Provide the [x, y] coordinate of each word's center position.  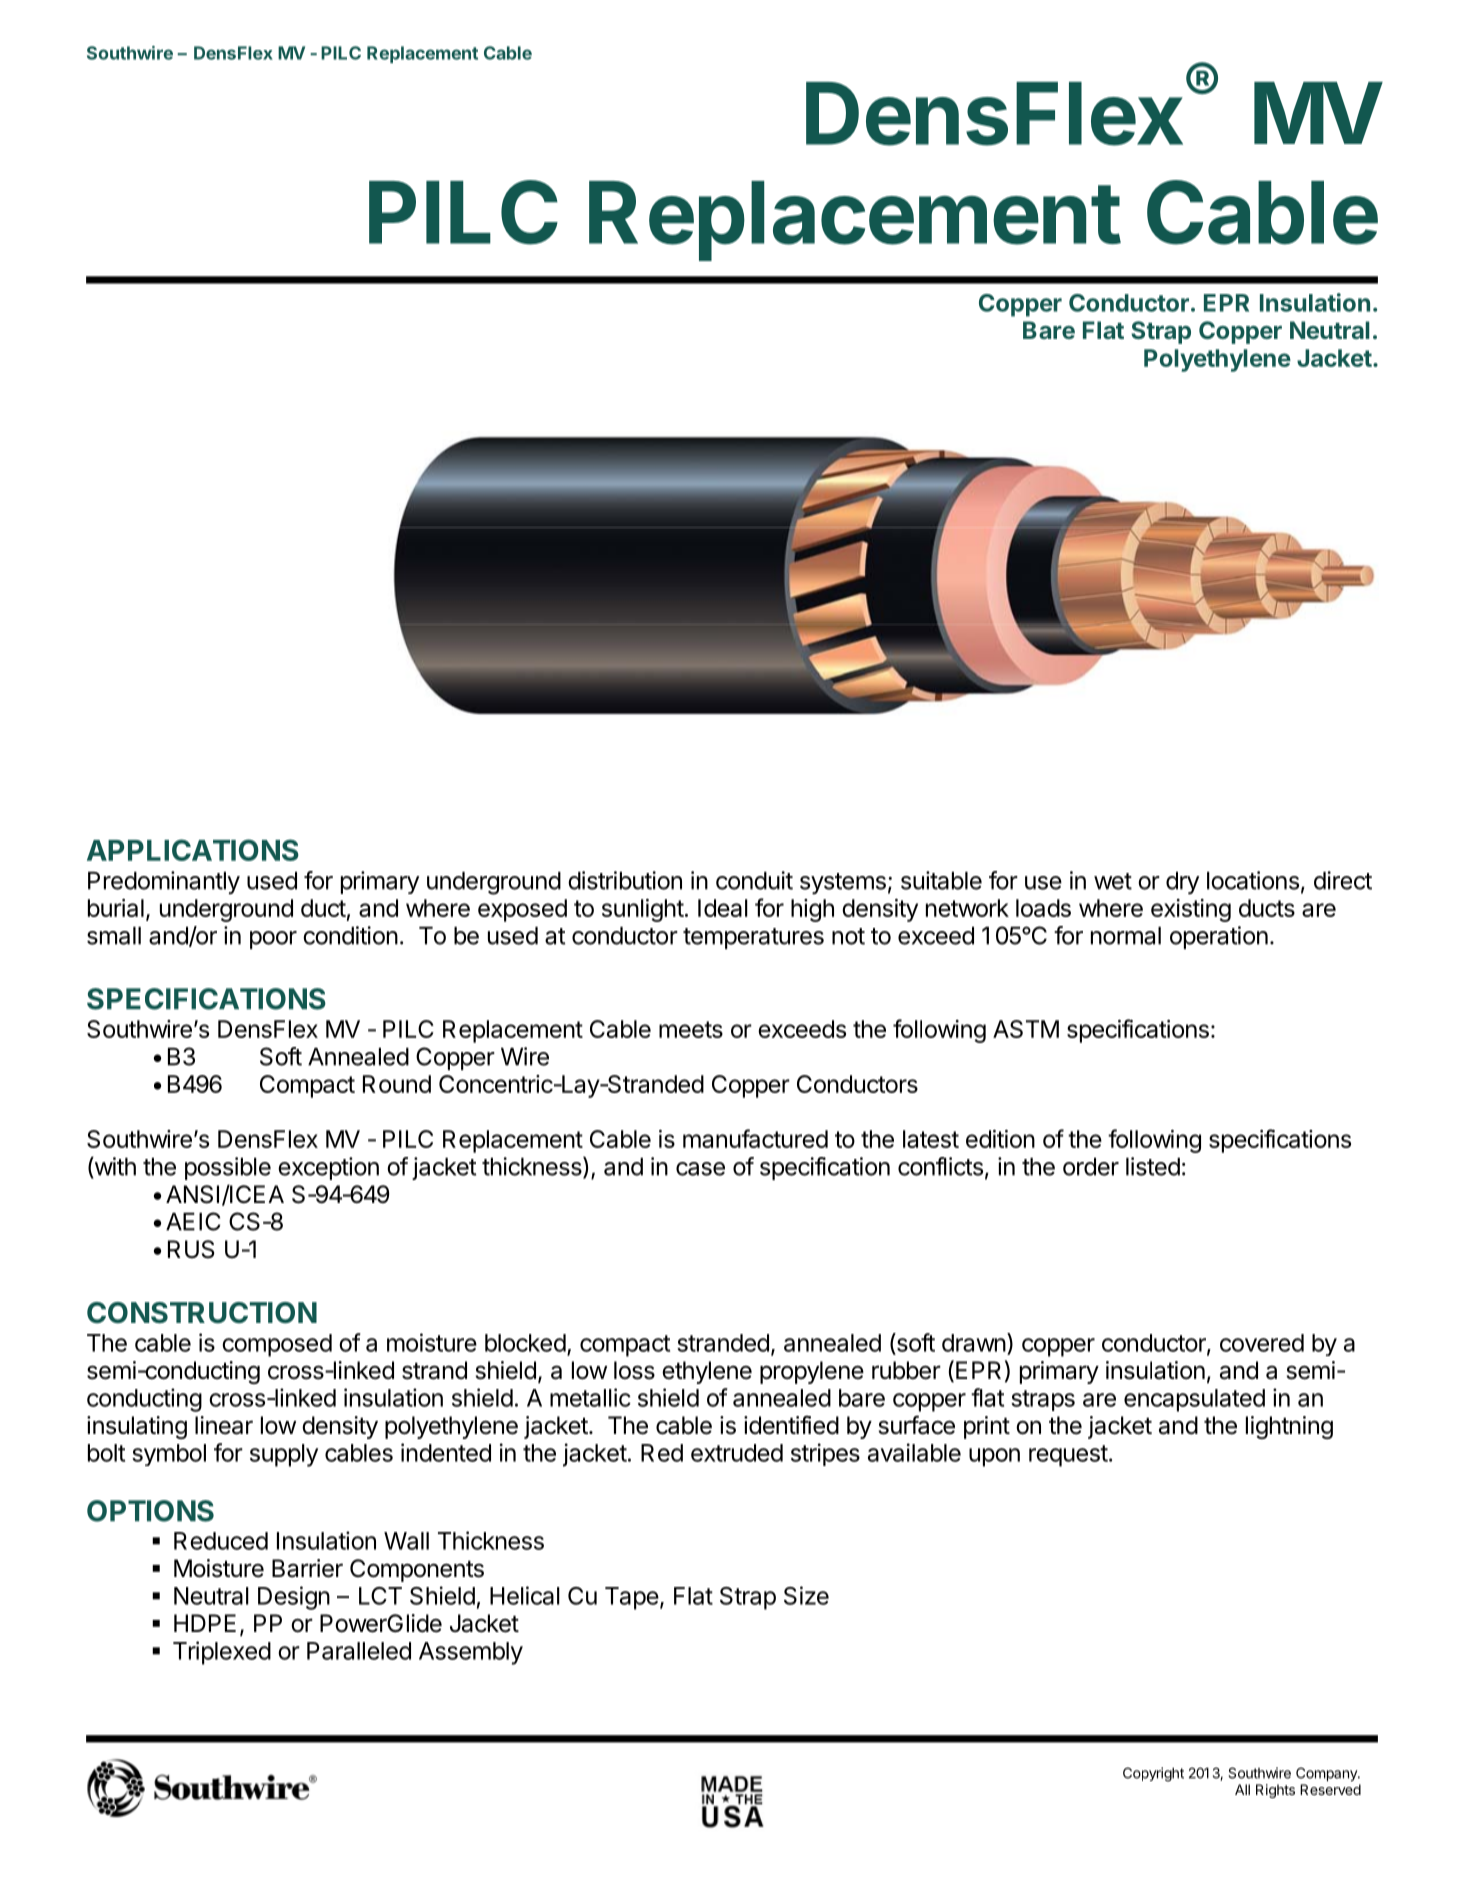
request [1068, 1456]
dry [1182, 883]
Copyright [1153, 1774]
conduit [754, 880]
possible [228, 1168]
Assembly [471, 1653]
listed [1153, 1166]
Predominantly [164, 882]
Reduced [221, 1541]
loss [634, 1370]
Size [806, 1595]
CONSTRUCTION [202, 1313]
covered [1262, 1343]
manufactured [755, 1138]
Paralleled [359, 1651]
